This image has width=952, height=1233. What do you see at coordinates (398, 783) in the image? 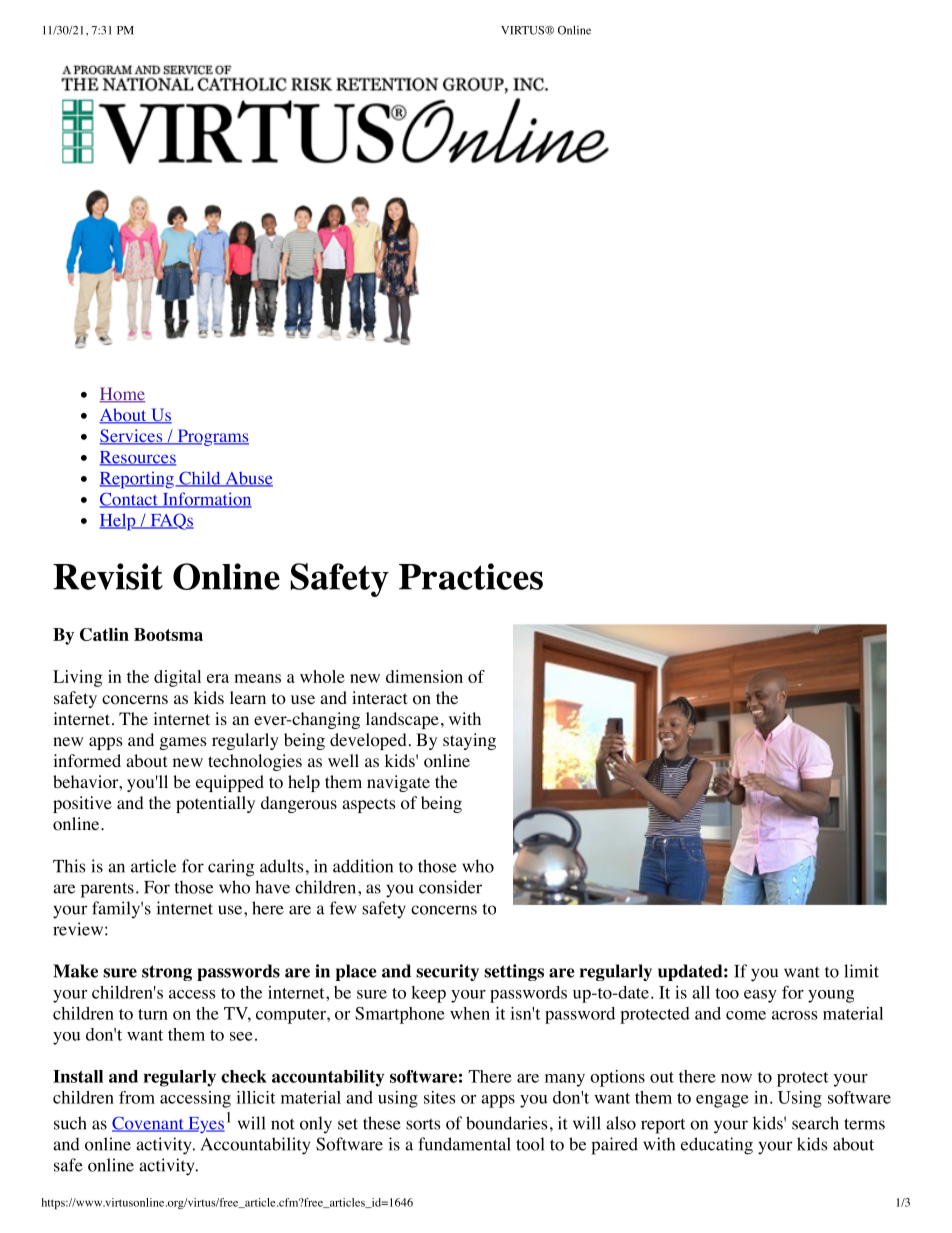
I see `navigate` at bounding box center [398, 783].
